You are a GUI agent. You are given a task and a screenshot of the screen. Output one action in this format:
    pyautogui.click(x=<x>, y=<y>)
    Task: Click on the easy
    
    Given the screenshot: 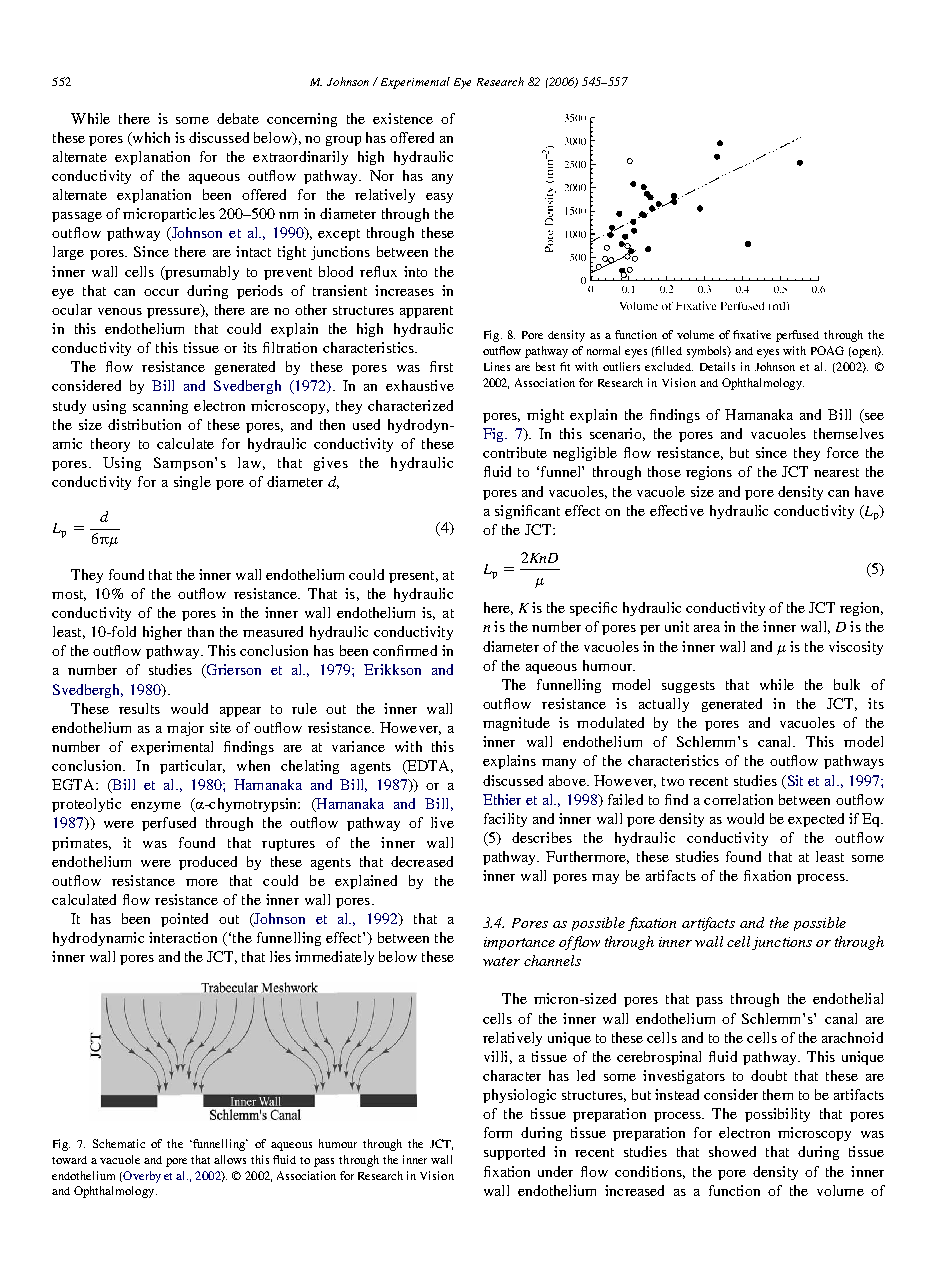 What is the action you would take?
    pyautogui.click(x=439, y=198)
